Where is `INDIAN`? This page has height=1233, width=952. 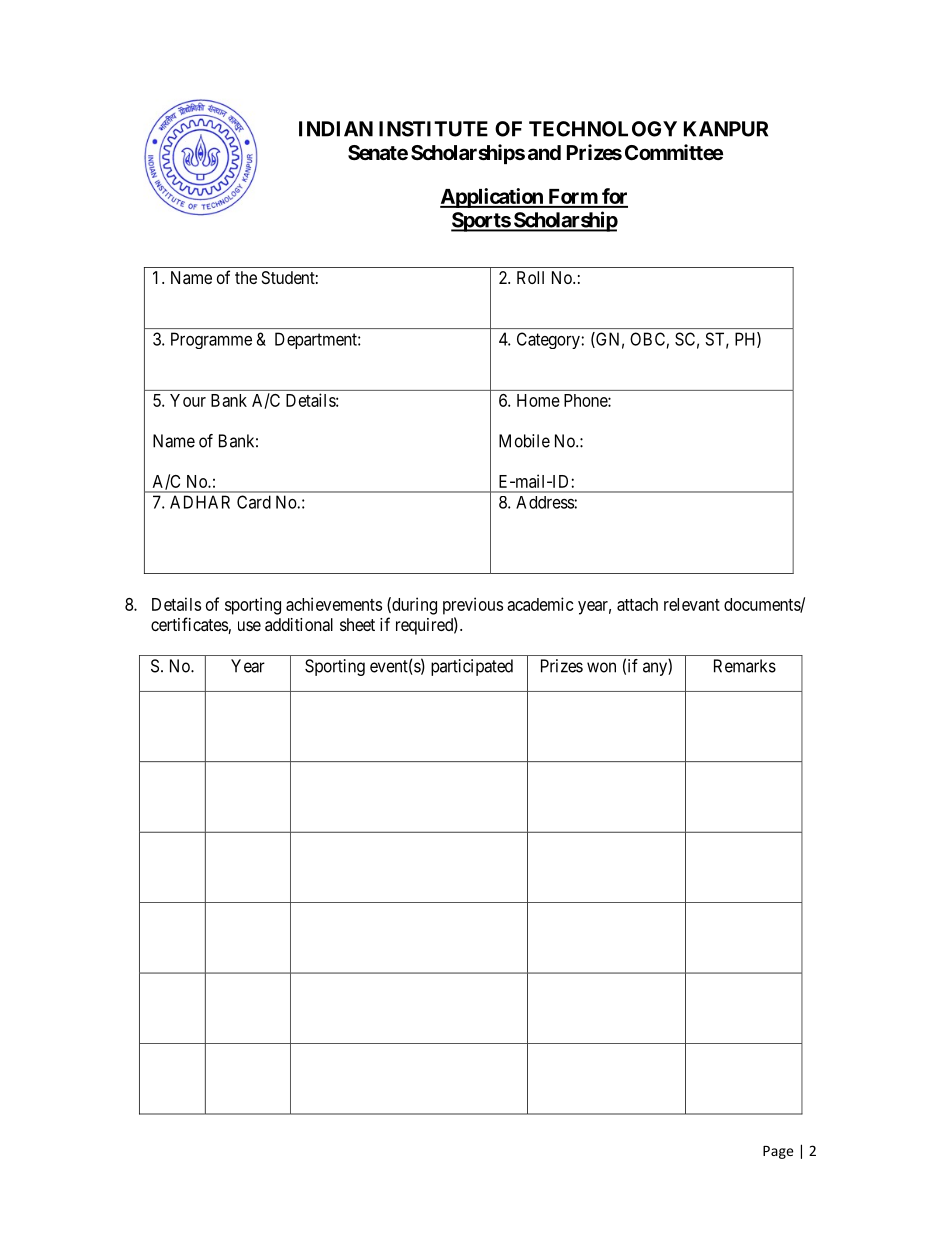
INDIAN is located at coordinates (336, 129).
